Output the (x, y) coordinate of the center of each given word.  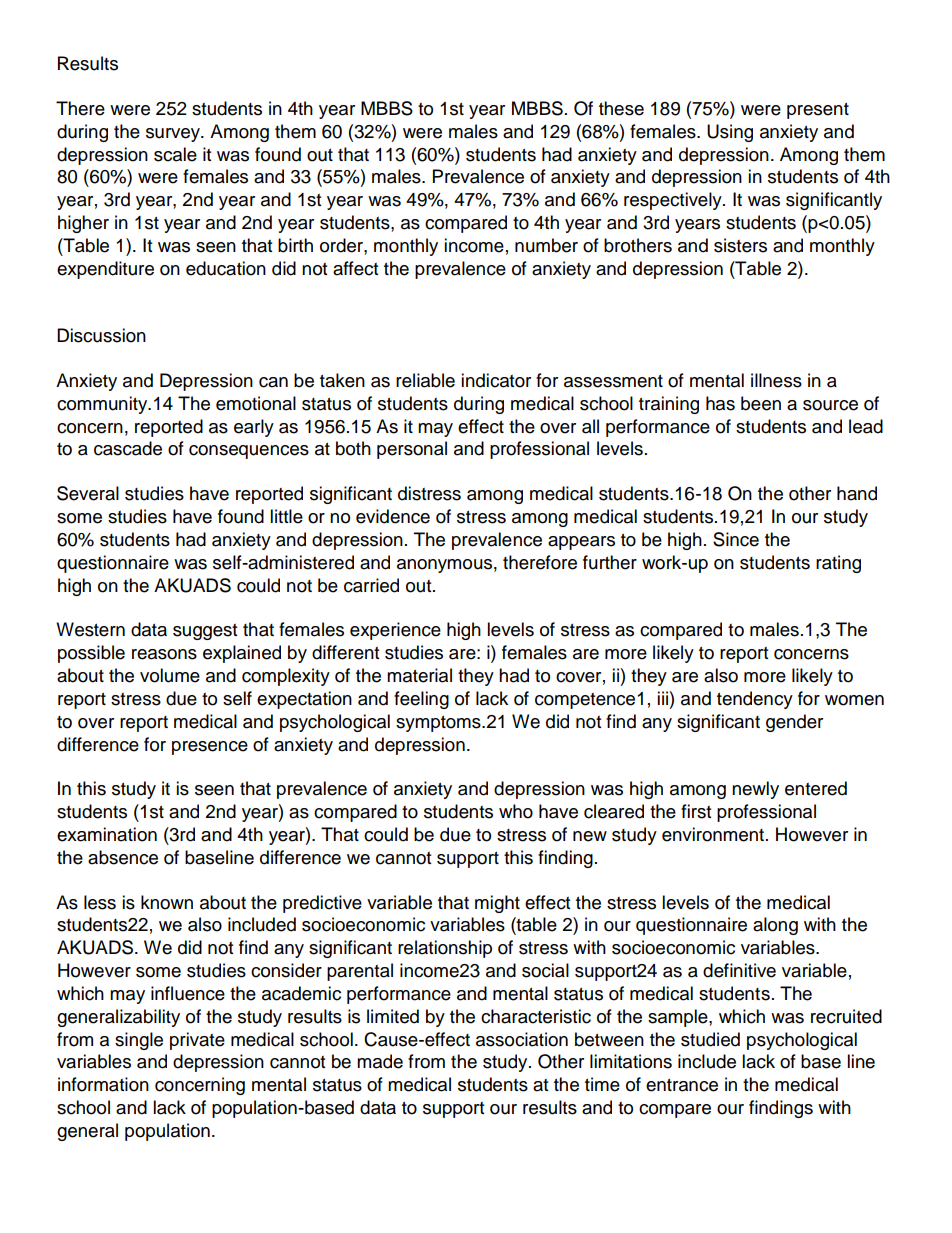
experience (395, 631)
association (522, 1039)
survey (174, 135)
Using (730, 133)
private (197, 1041)
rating (838, 564)
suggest (205, 632)
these (621, 108)
